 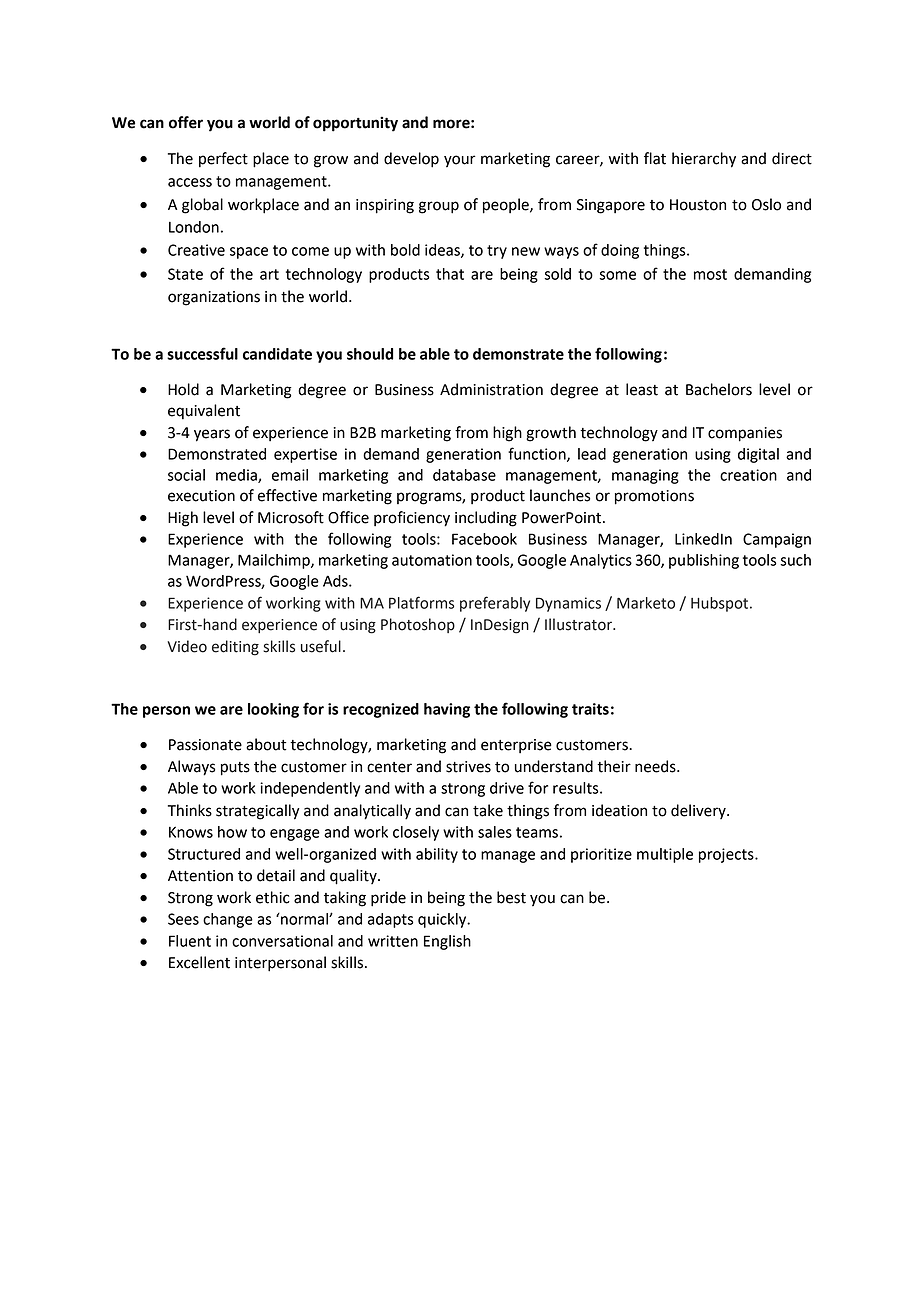 What do you see at coordinates (460, 161) in the screenshot?
I see `your` at bounding box center [460, 161].
